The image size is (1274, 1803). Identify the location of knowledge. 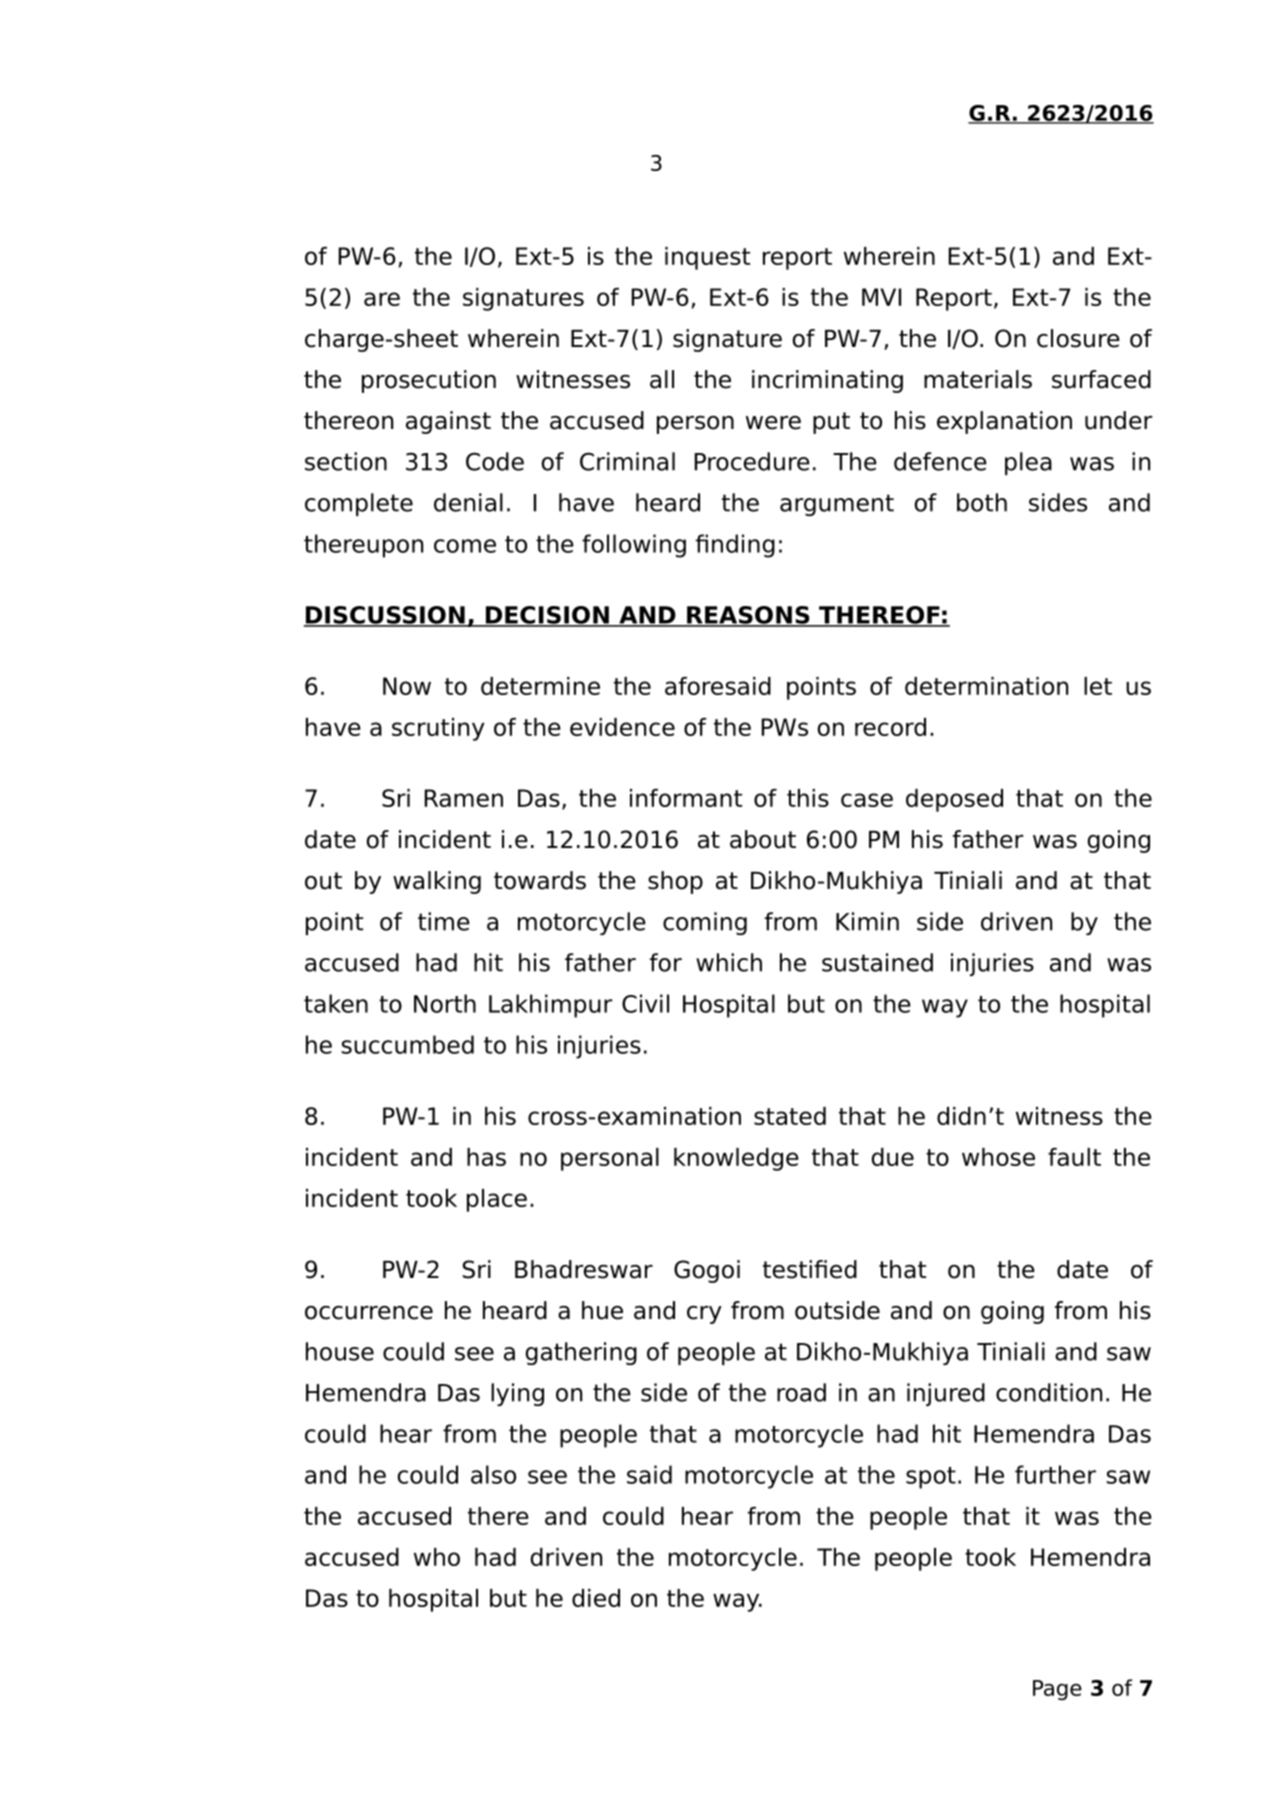
(736, 1159).
